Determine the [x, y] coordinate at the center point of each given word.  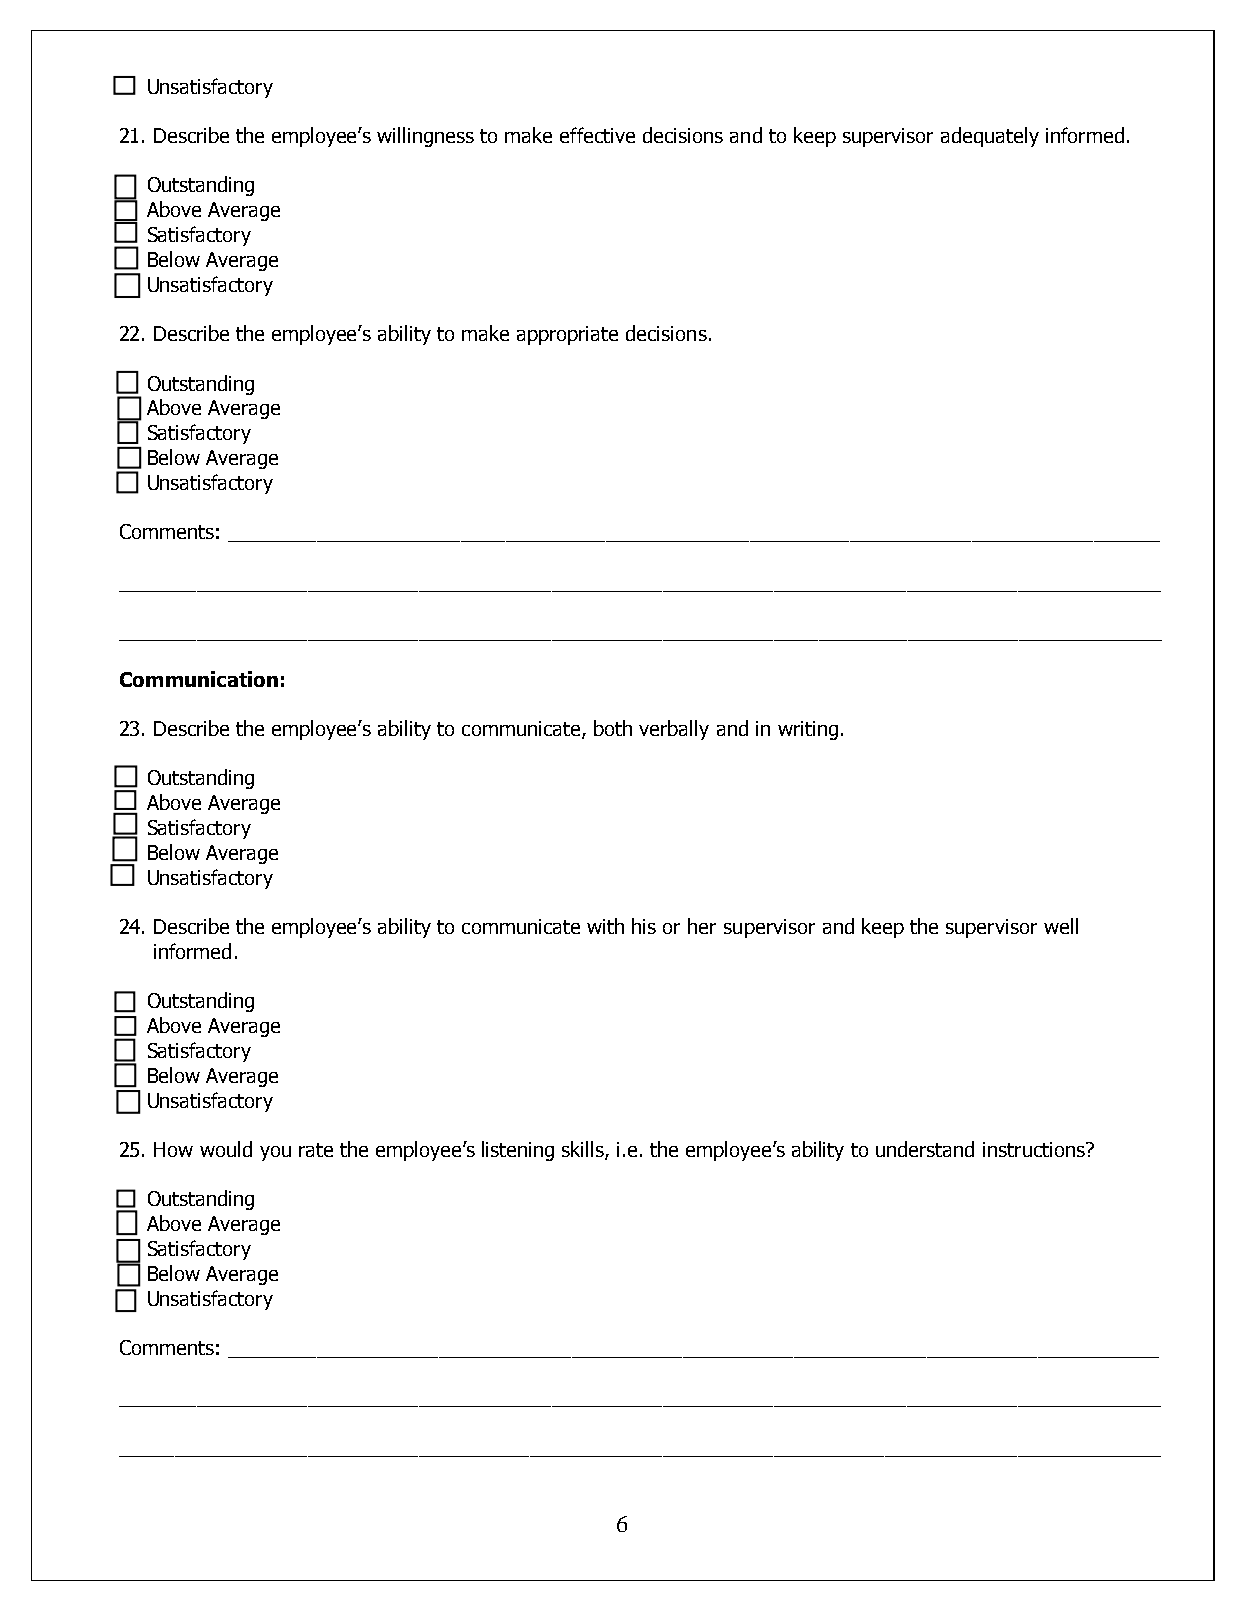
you [275, 1153]
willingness [425, 137]
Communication [199, 679]
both [613, 728]
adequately [990, 137]
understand [925, 1149]
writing [808, 730]
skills [584, 1150]
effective [597, 135]
